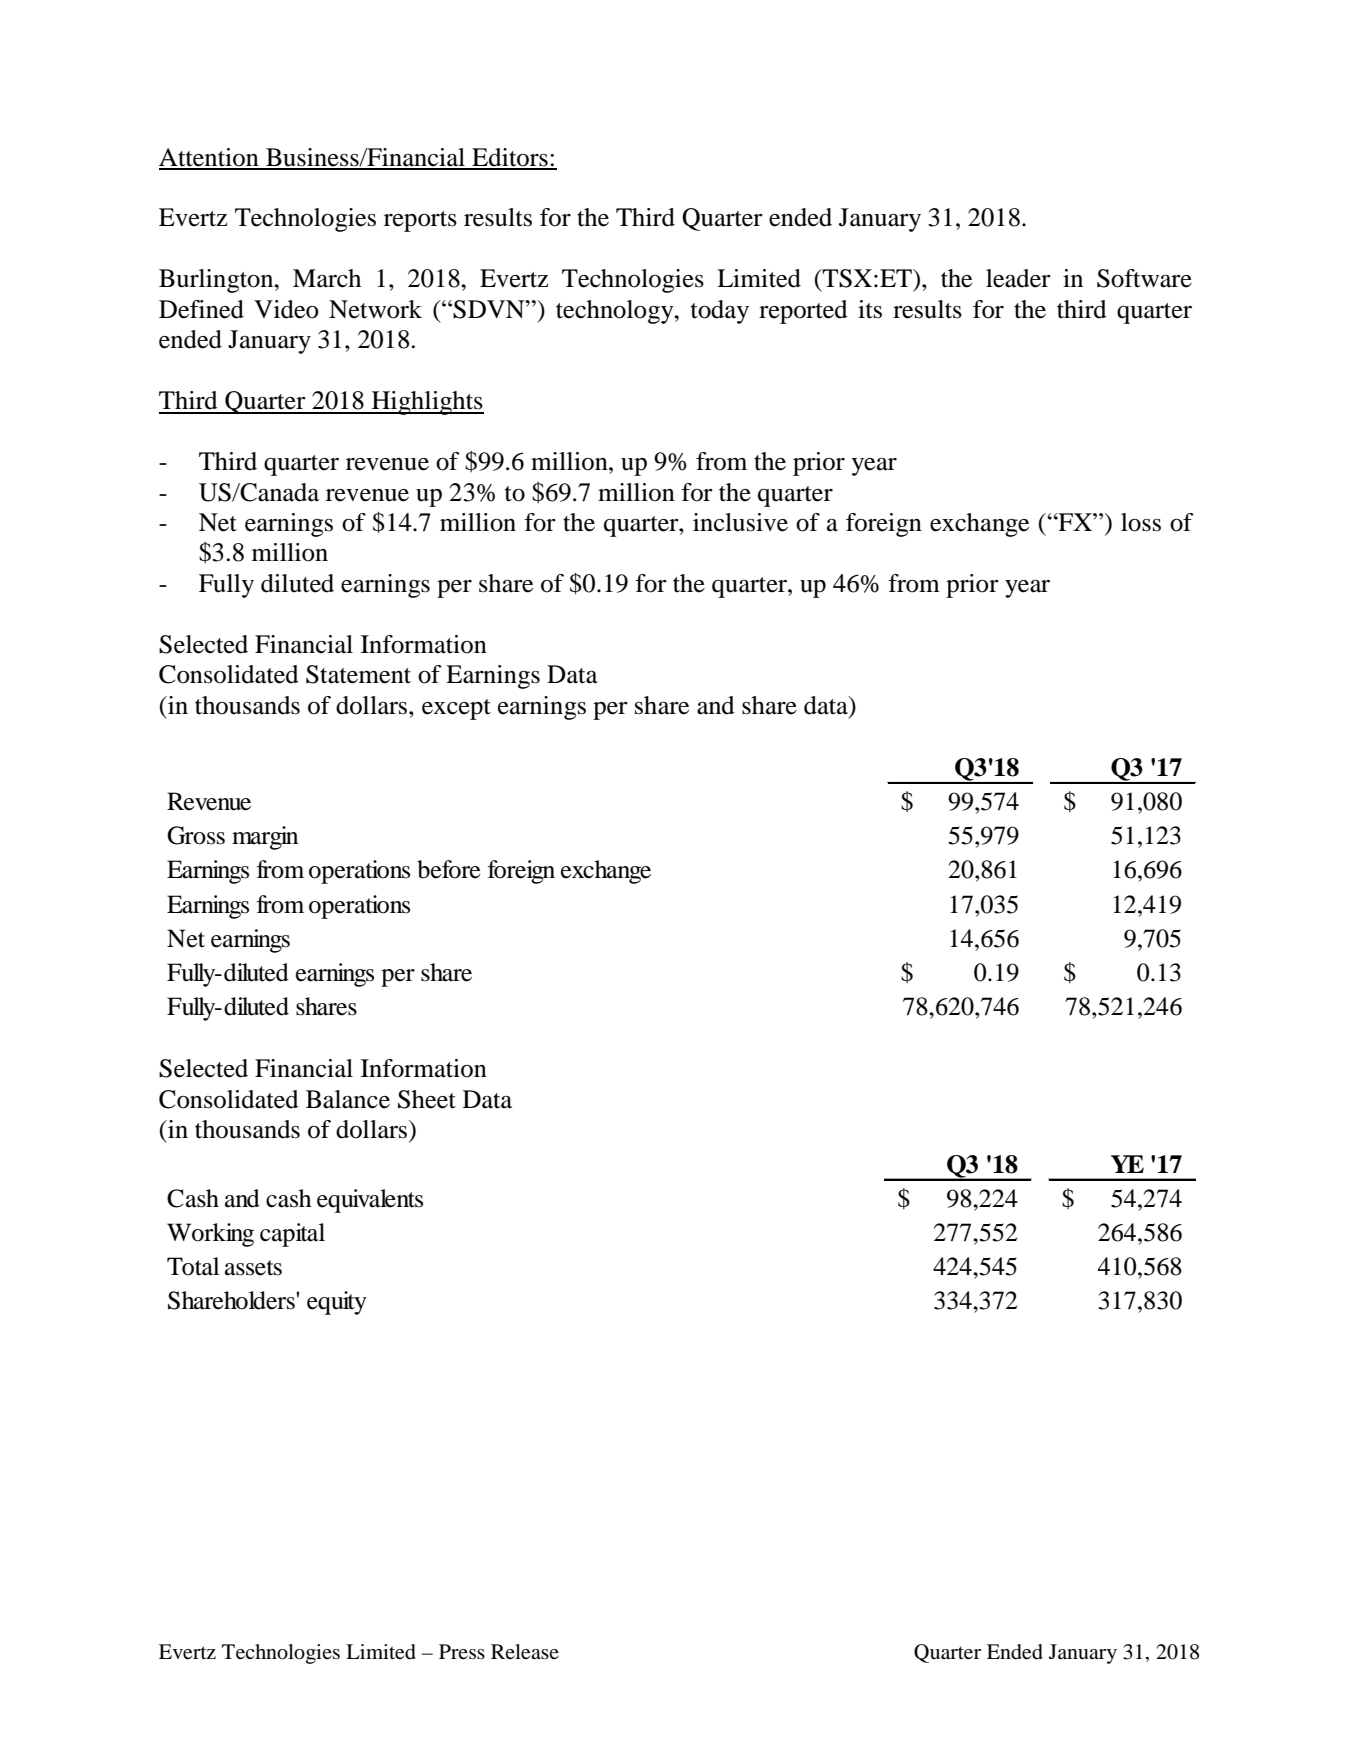 The image size is (1351, 1748). What do you see at coordinates (740, 522) in the screenshot?
I see `inclusive` at bounding box center [740, 522].
